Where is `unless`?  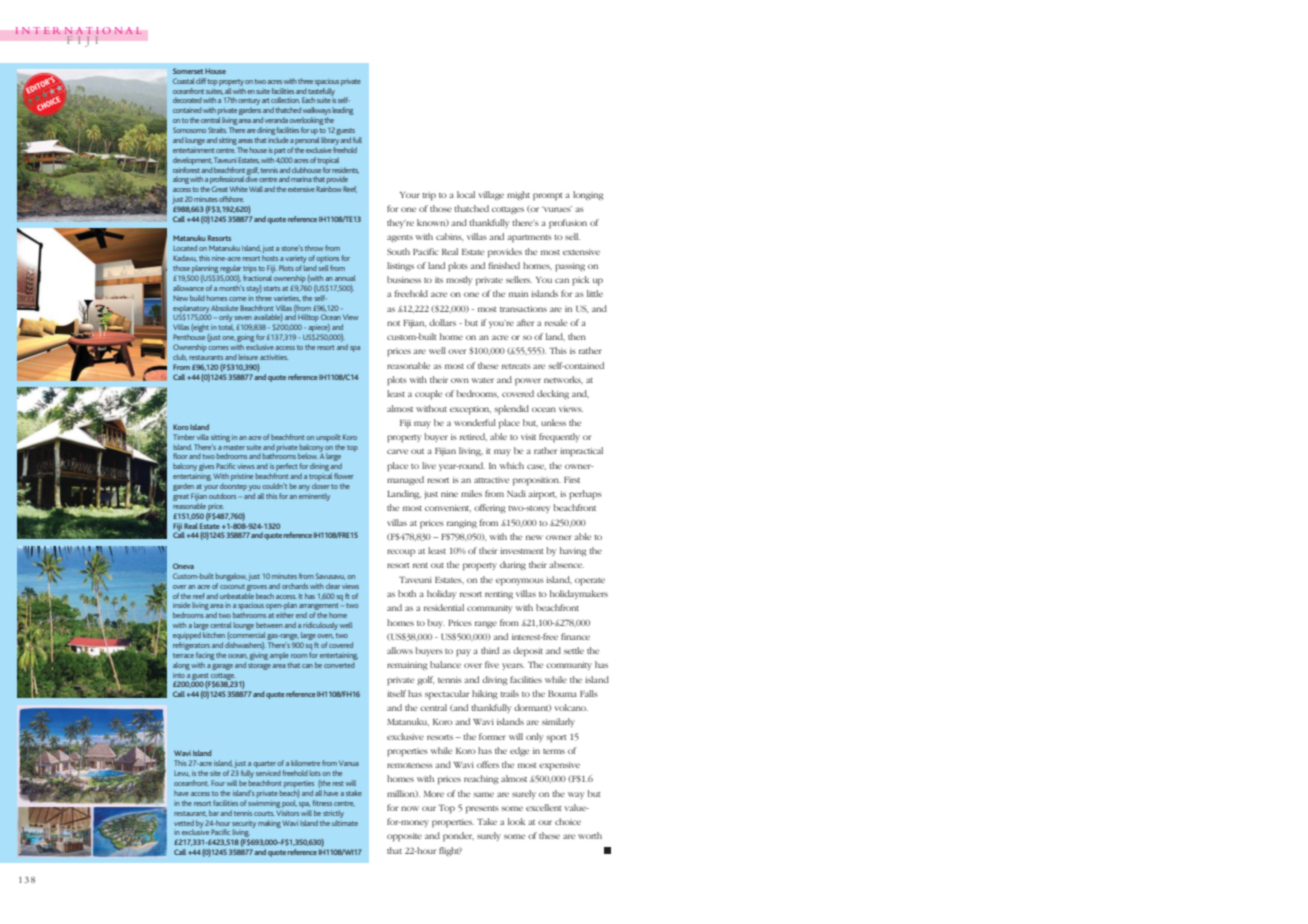 unless is located at coordinates (553, 422).
